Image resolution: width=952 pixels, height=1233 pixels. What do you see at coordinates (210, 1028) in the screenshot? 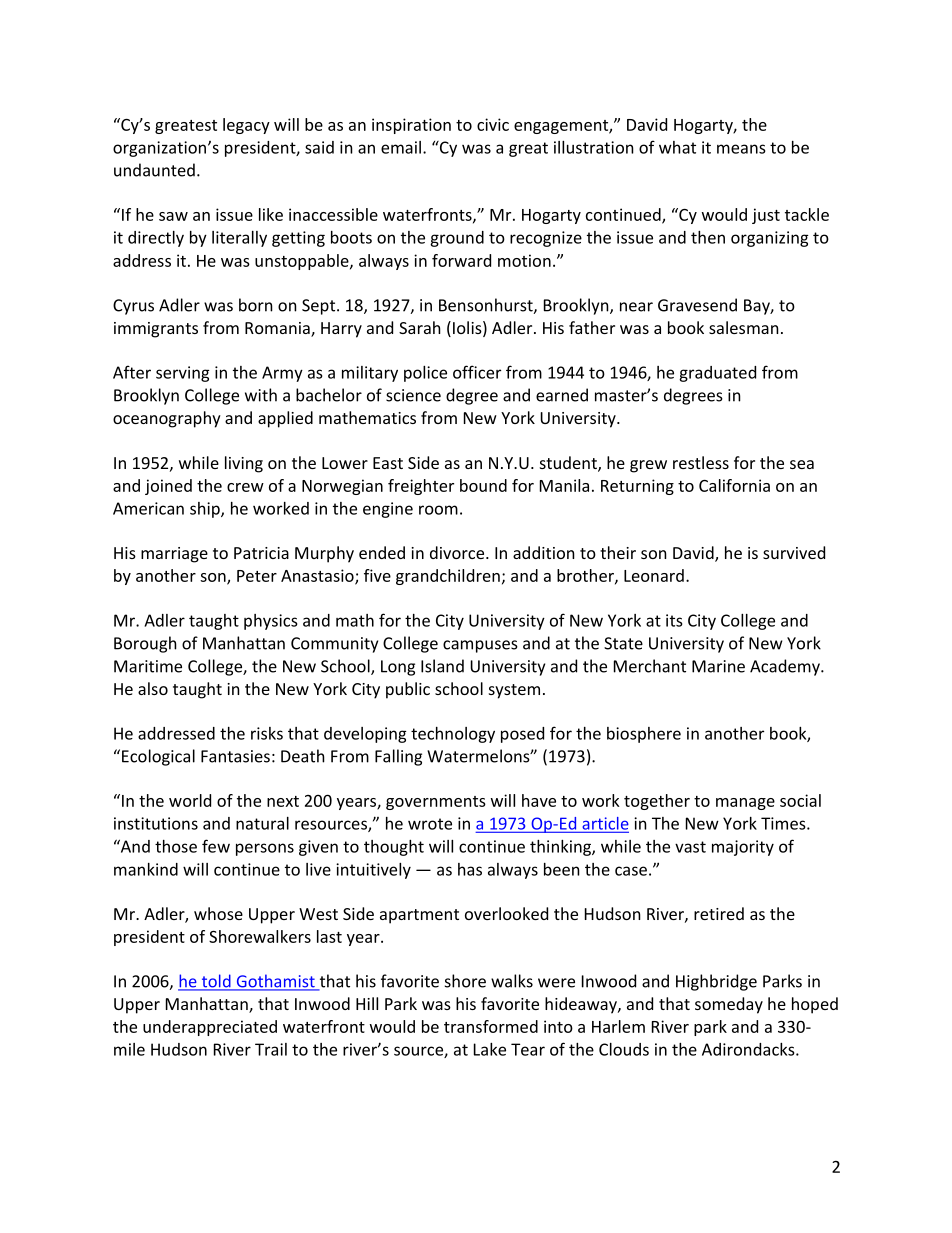
I see `underappreciated` at bounding box center [210, 1028].
